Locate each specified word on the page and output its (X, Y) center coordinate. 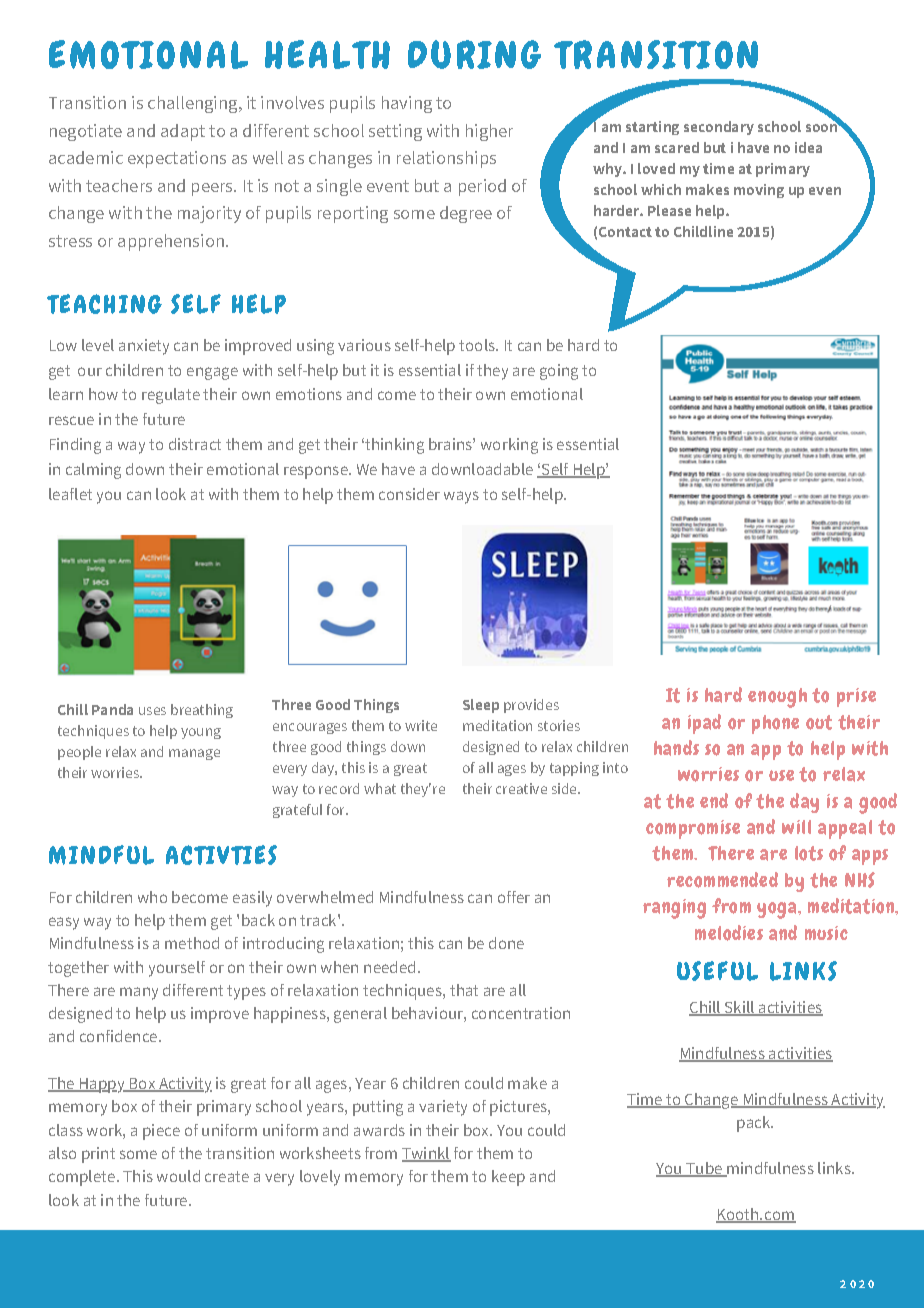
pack (755, 1124)
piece (161, 1132)
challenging (194, 104)
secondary (719, 128)
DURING (474, 54)
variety (443, 1108)
